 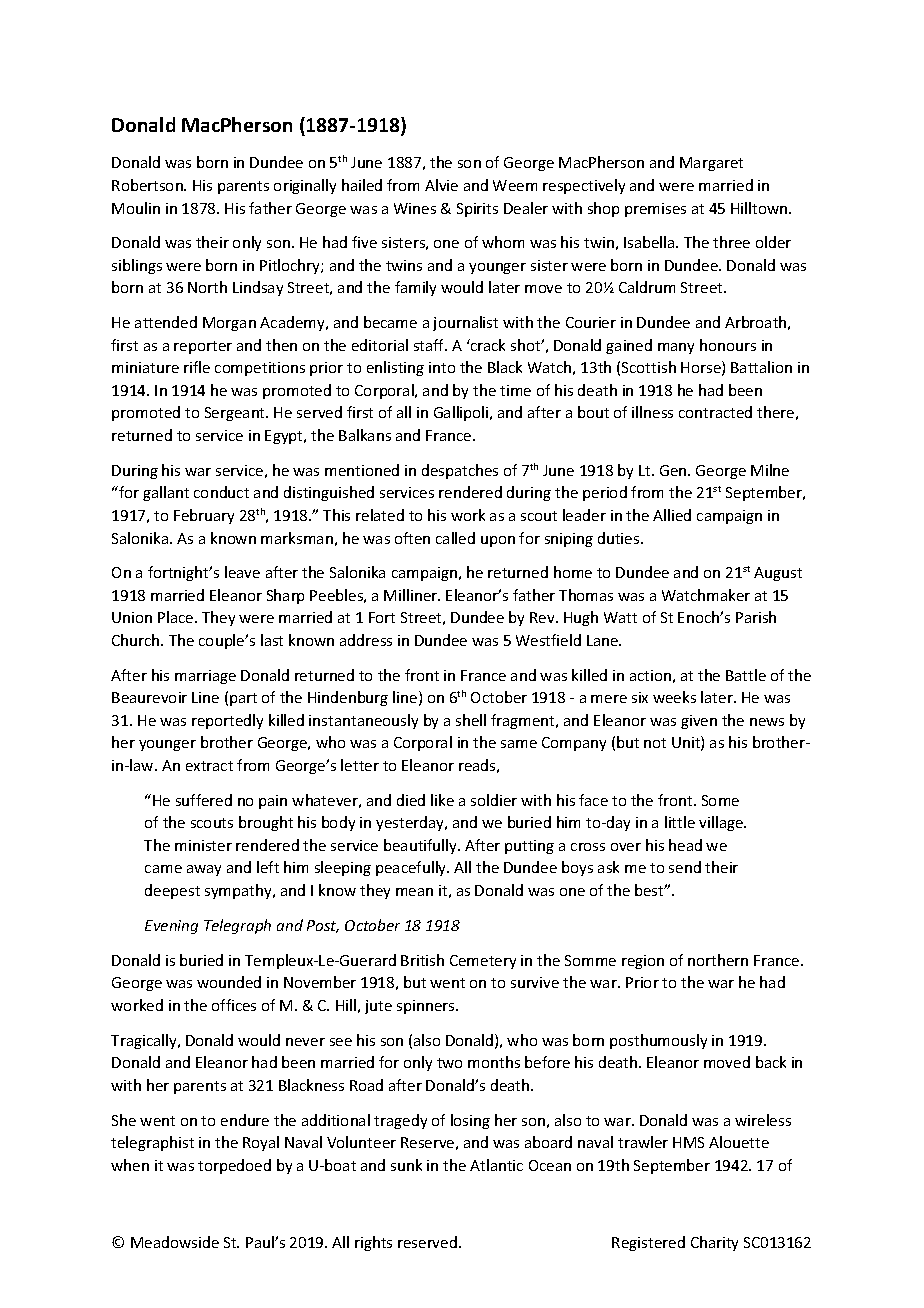 I want to click on Margaret, so click(x=711, y=164).
